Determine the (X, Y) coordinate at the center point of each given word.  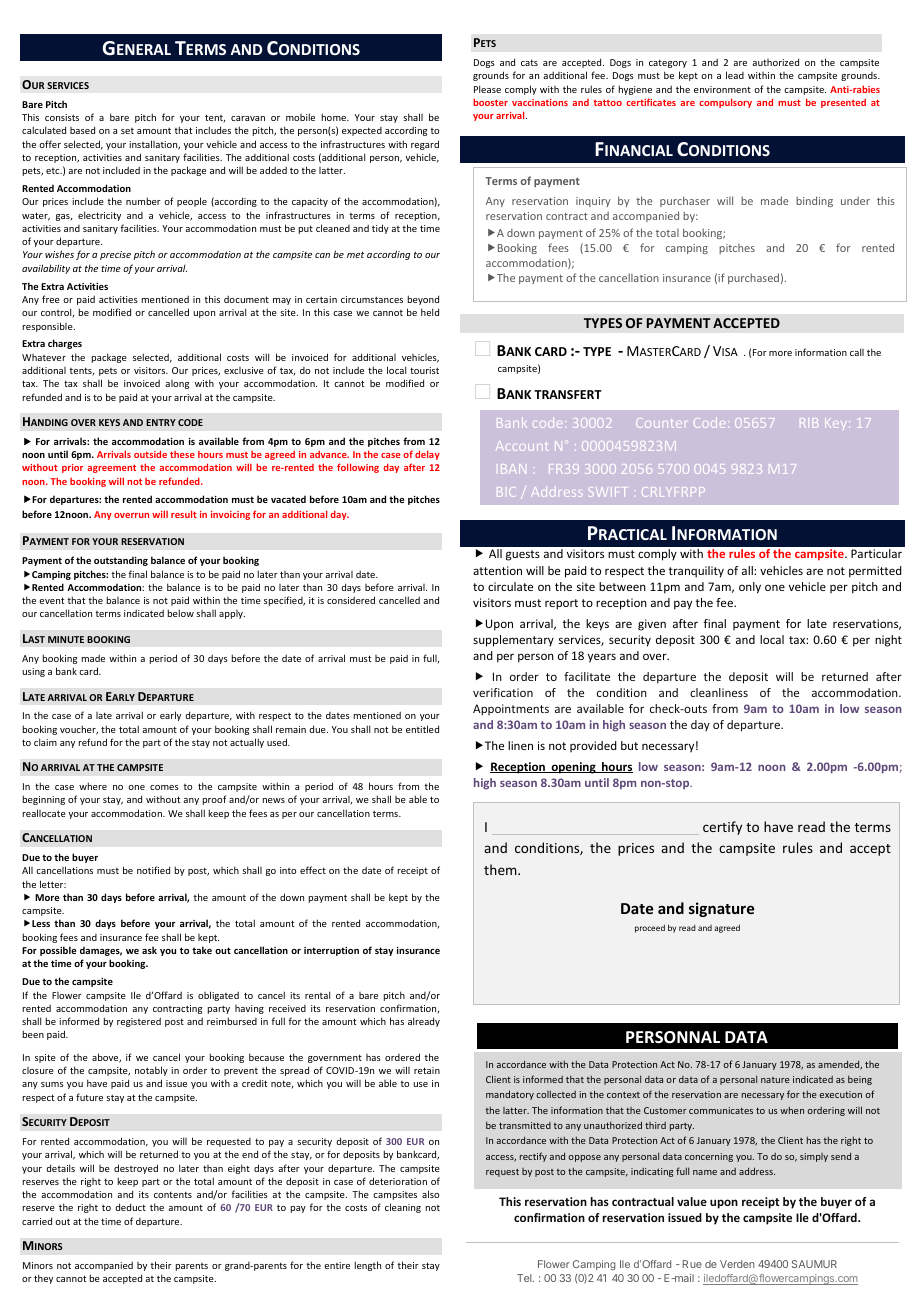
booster (490, 102)
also (430, 1194)
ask (149, 950)
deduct (130, 1207)
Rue (692, 1264)
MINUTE (66, 639)
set (127, 131)
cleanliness (719, 692)
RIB (811, 423)
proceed (650, 928)
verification (503, 692)
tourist (424, 370)
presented (843, 103)
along (177, 384)
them (501, 869)
